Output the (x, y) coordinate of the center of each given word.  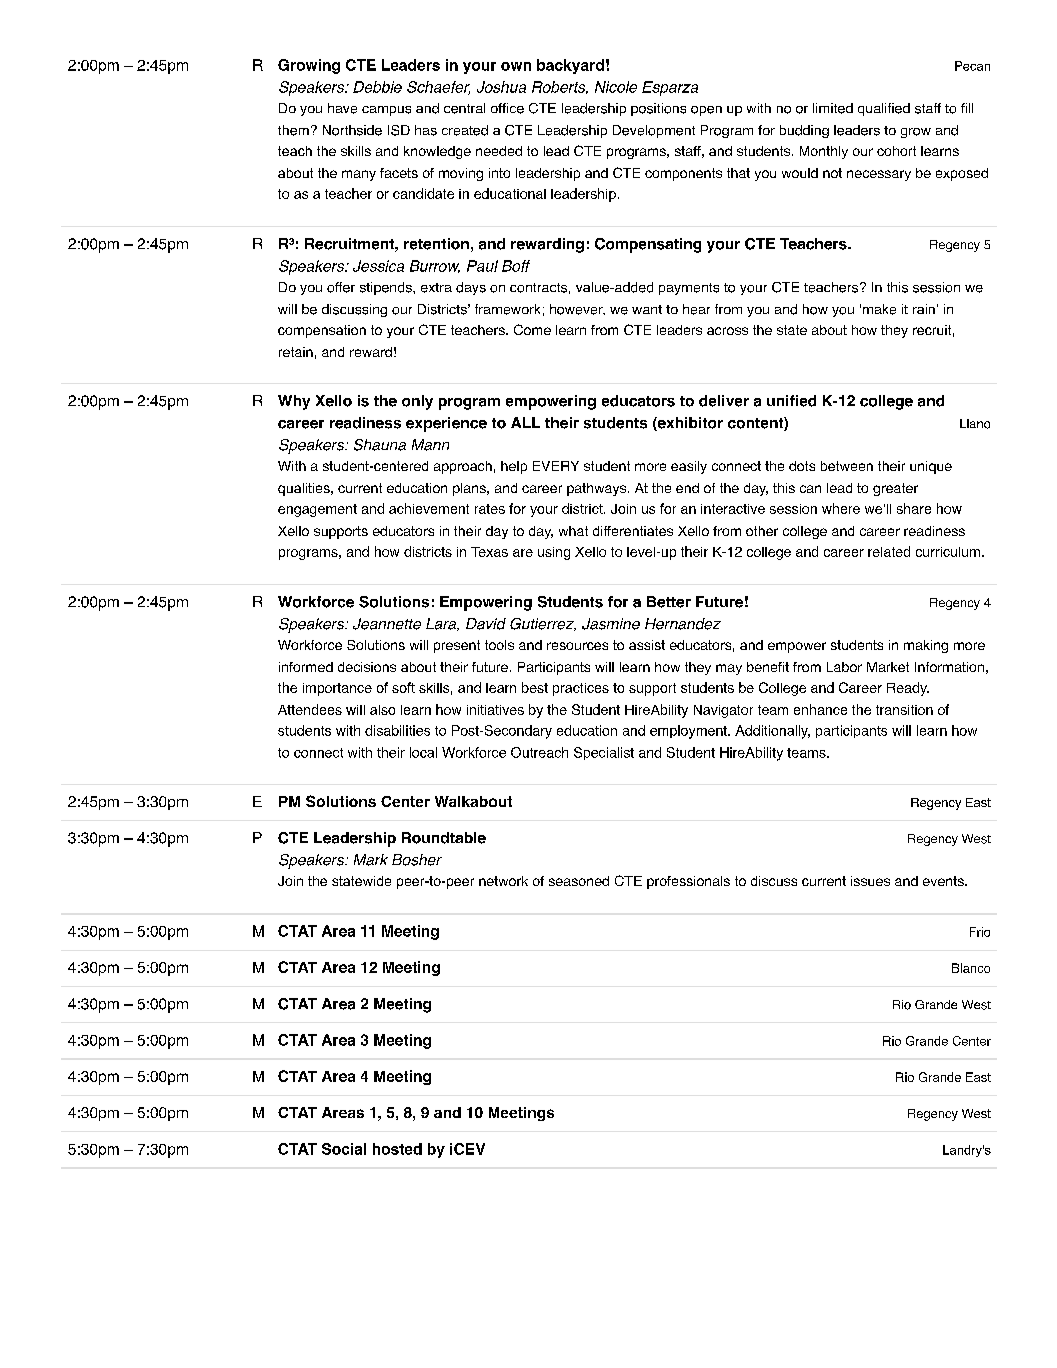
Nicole (616, 87)
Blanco (971, 968)
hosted (397, 1149)
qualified (884, 109)
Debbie (377, 87)
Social (344, 1149)
